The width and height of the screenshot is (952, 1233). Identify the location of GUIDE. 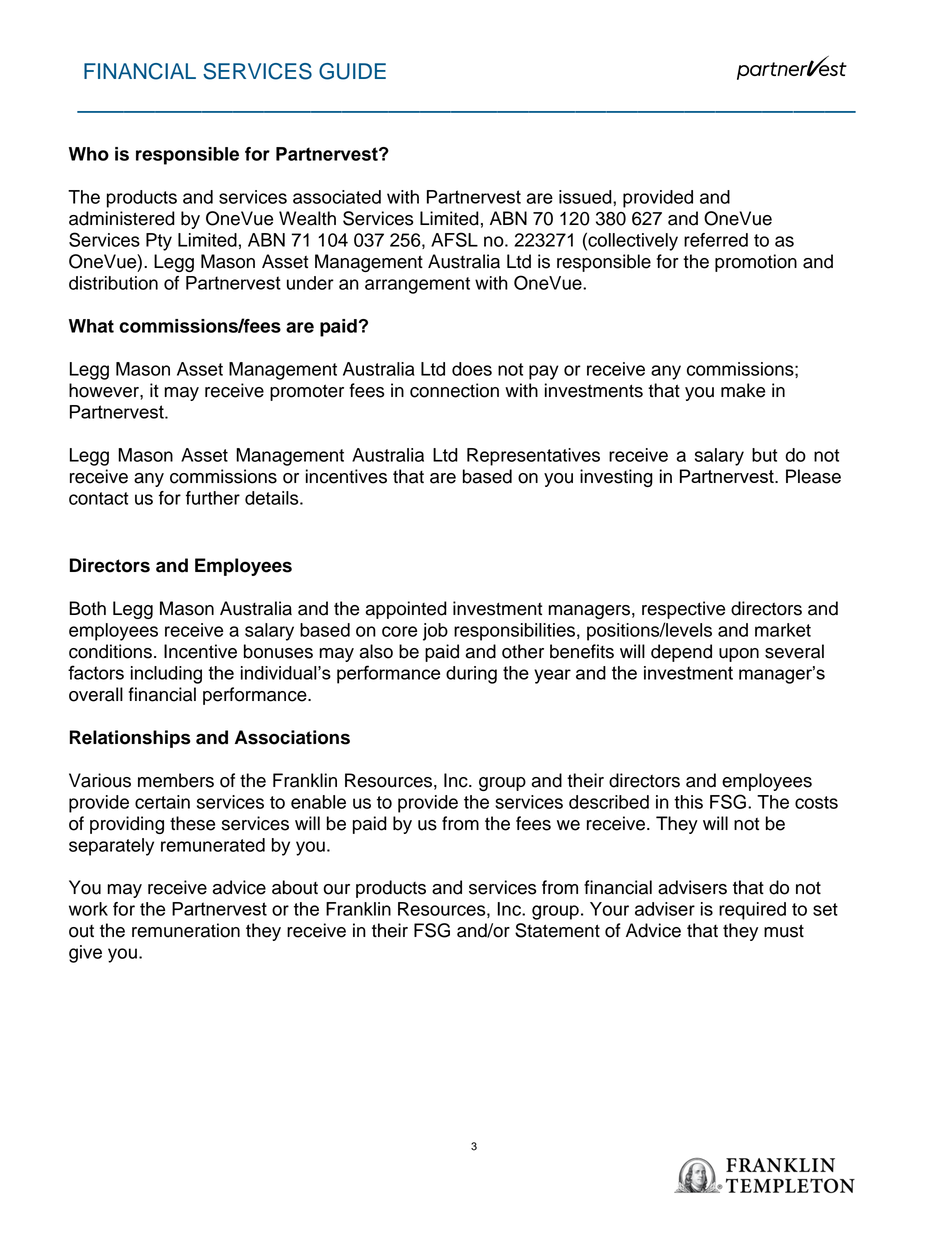
(352, 71).
